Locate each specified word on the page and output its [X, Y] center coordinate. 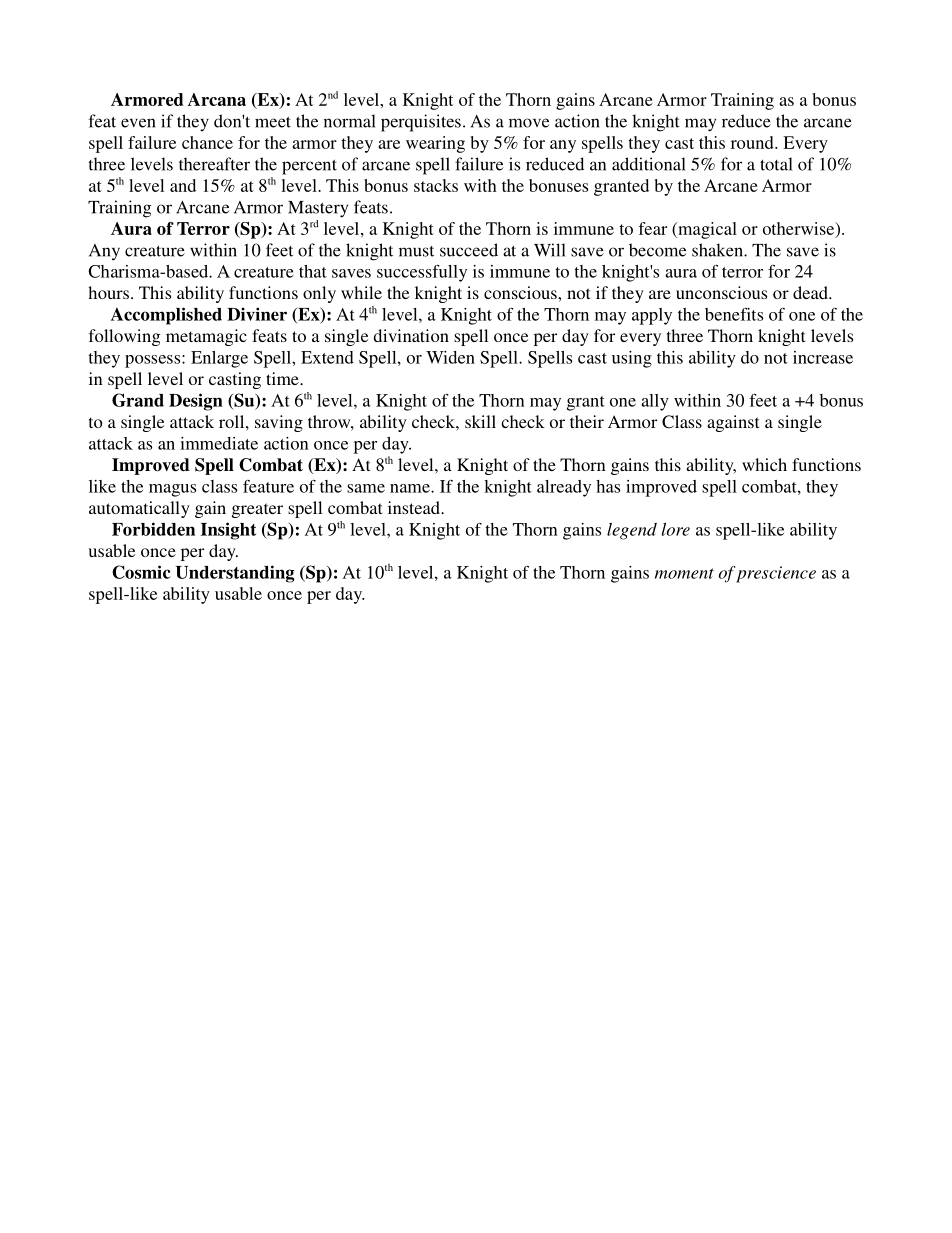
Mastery [318, 209]
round [753, 142]
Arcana [217, 99]
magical [706, 230]
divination [411, 335]
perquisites [421, 123]
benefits [734, 314]
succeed [469, 250]
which [764, 464]
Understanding [235, 574]
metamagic [206, 337]
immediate [219, 443]
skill [480, 421]
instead [415, 507]
